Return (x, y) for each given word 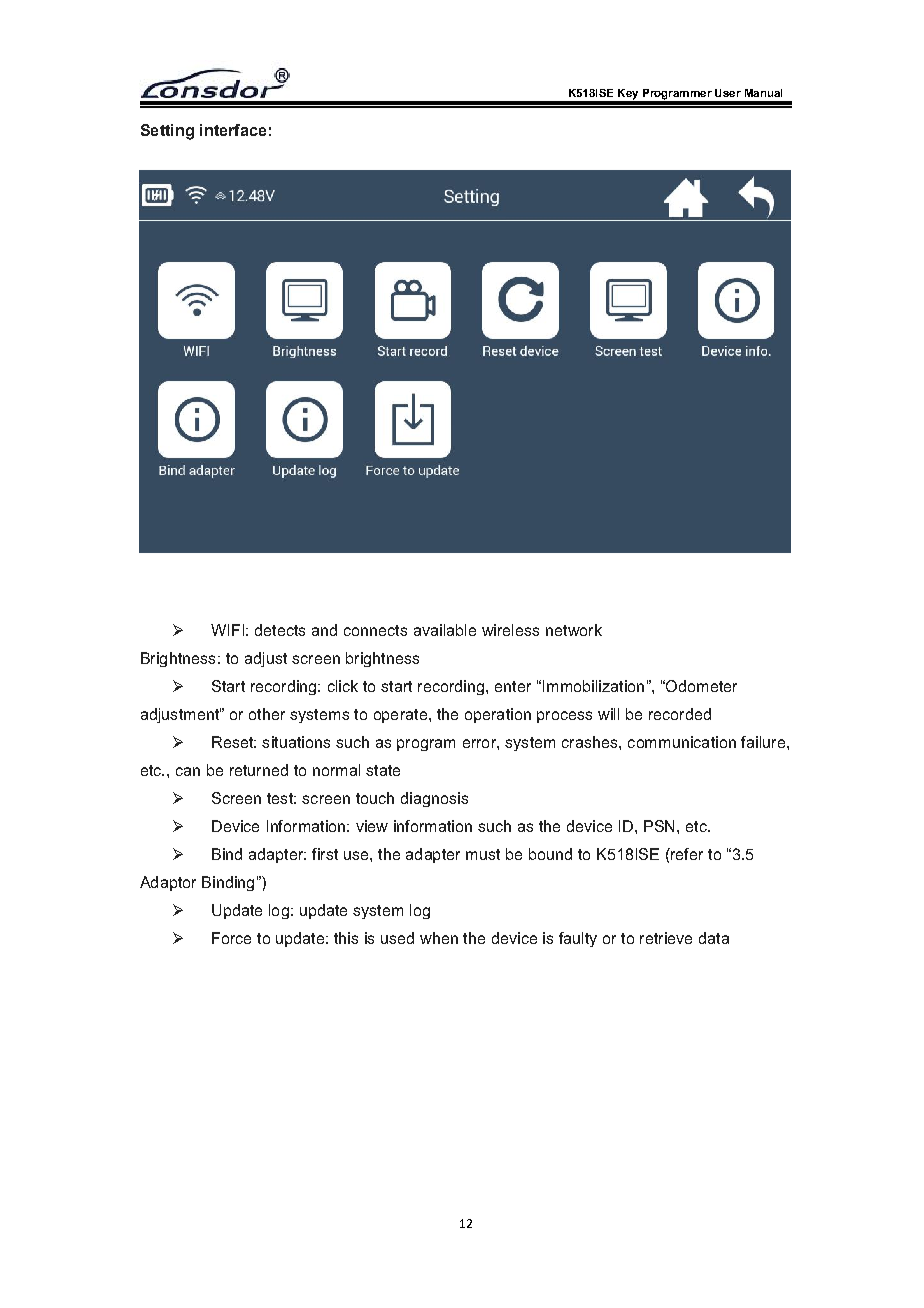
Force (231, 938)
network (574, 630)
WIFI (227, 630)
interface (233, 130)
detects (280, 630)
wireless (510, 630)
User (728, 93)
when (439, 938)
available (445, 630)
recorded (680, 714)
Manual (763, 93)
